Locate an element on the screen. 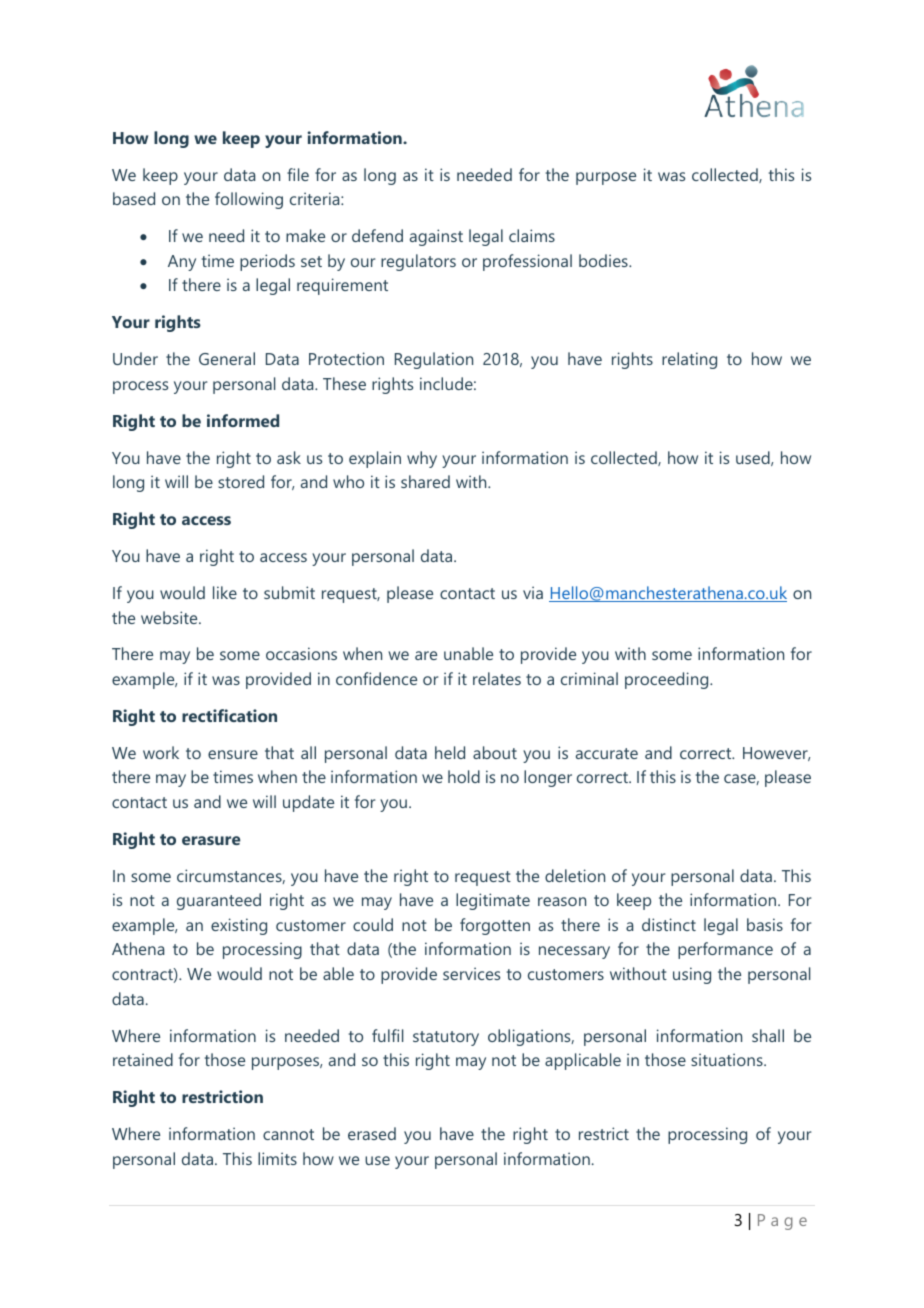  why is located at coordinates (422, 459).
